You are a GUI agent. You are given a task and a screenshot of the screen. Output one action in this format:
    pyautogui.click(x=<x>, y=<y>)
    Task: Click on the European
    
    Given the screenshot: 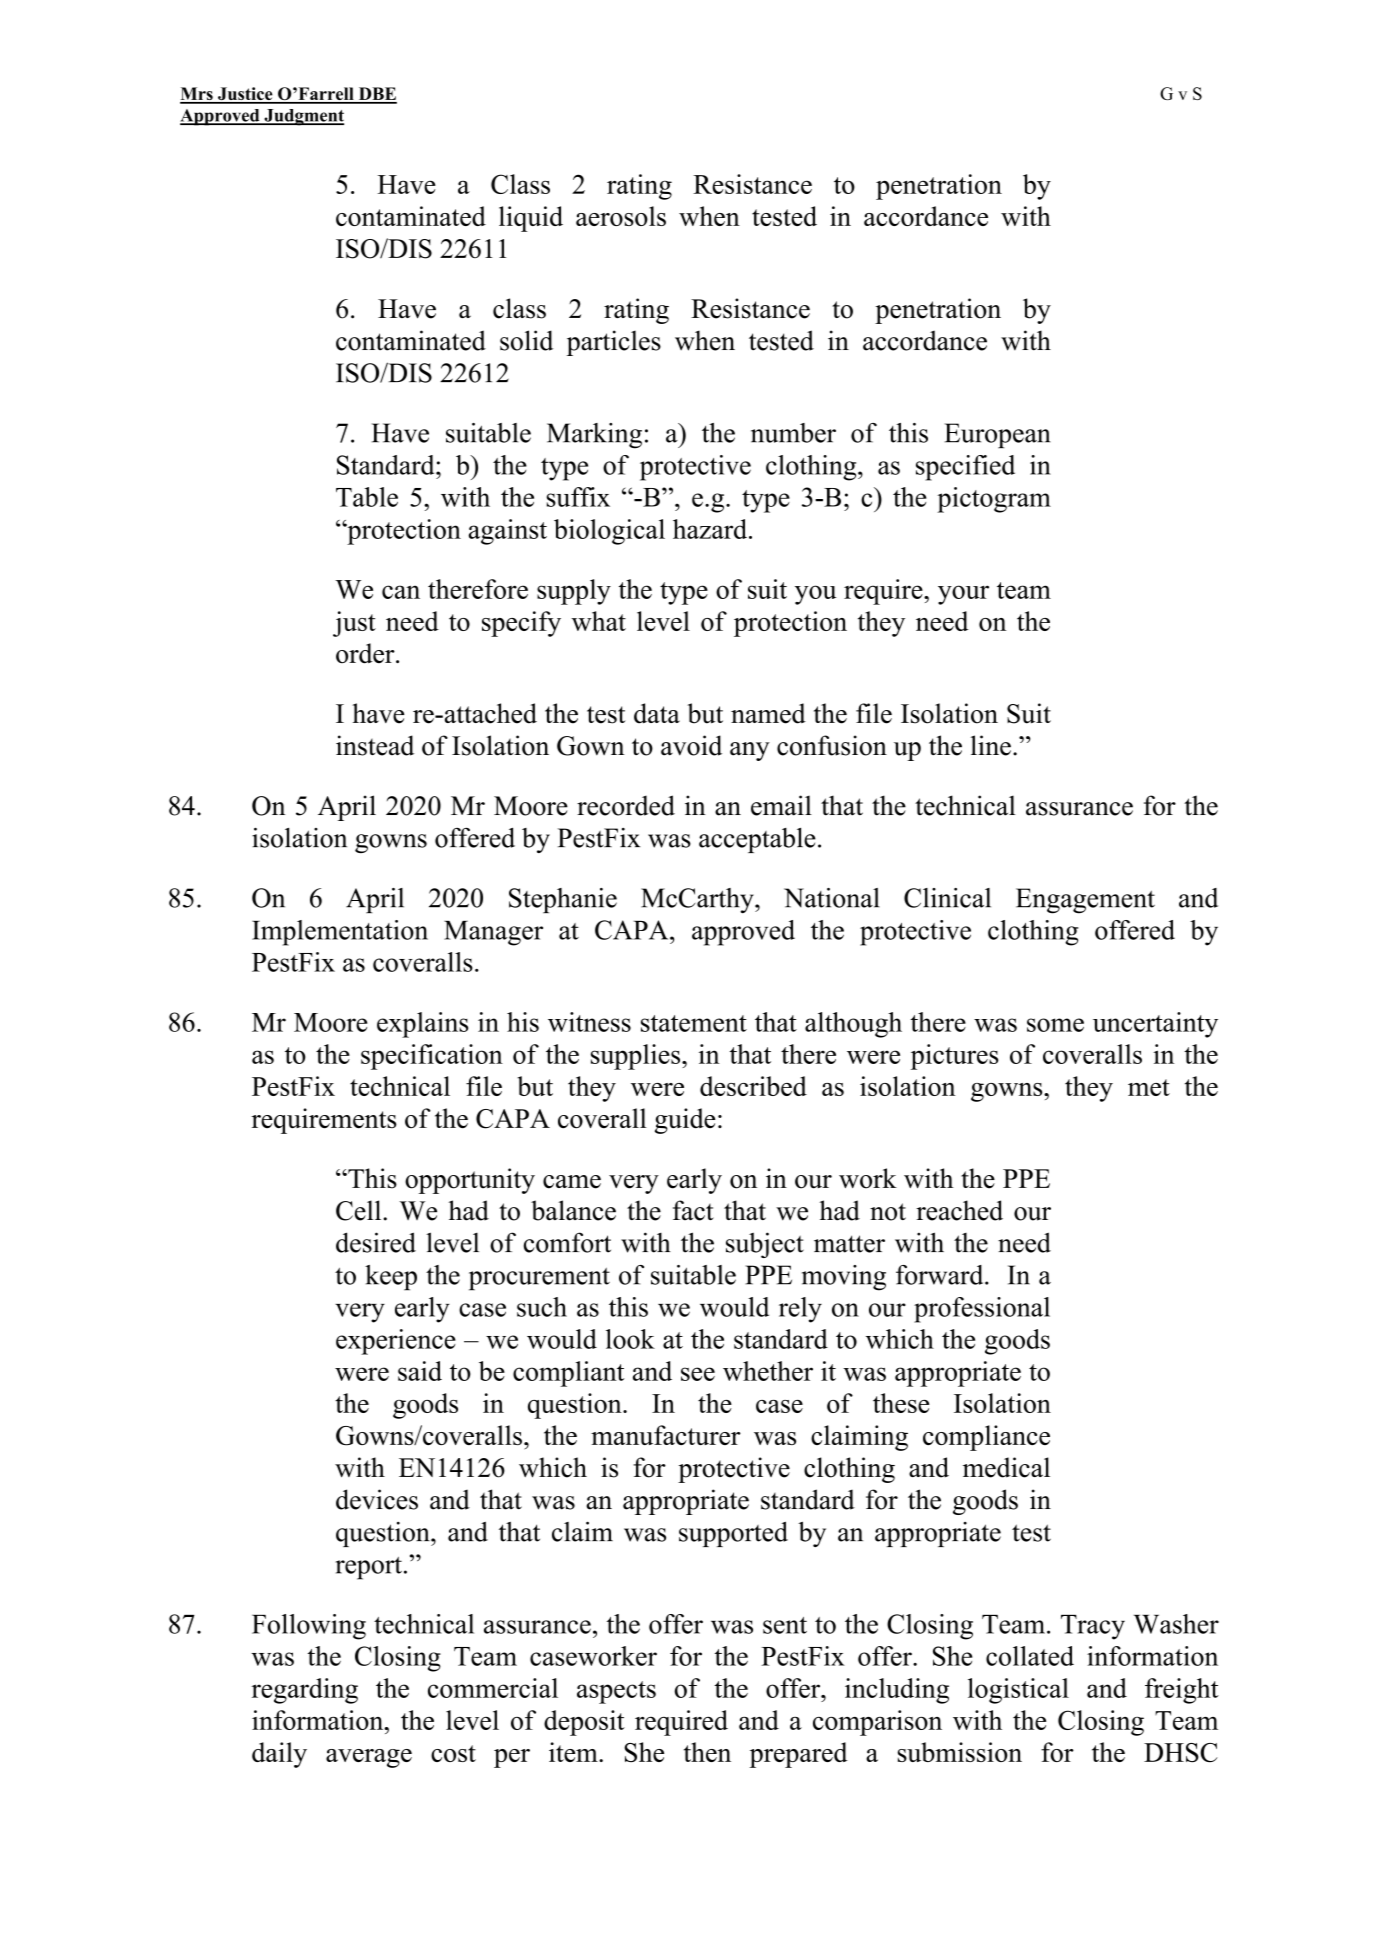 What is the action you would take?
    pyautogui.click(x=997, y=435)
